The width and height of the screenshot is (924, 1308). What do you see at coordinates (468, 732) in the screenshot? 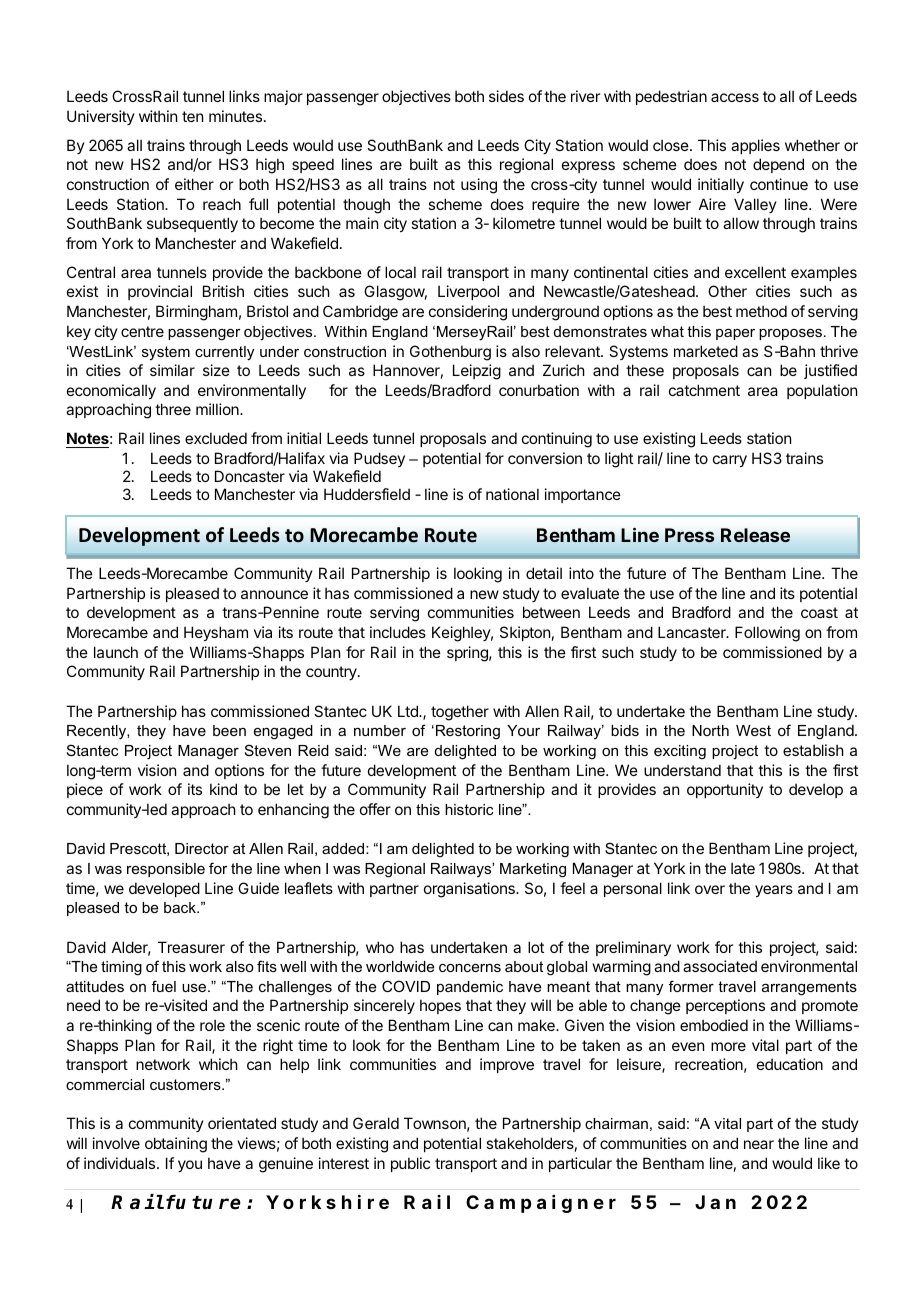
I see `Restoring` at bounding box center [468, 732].
